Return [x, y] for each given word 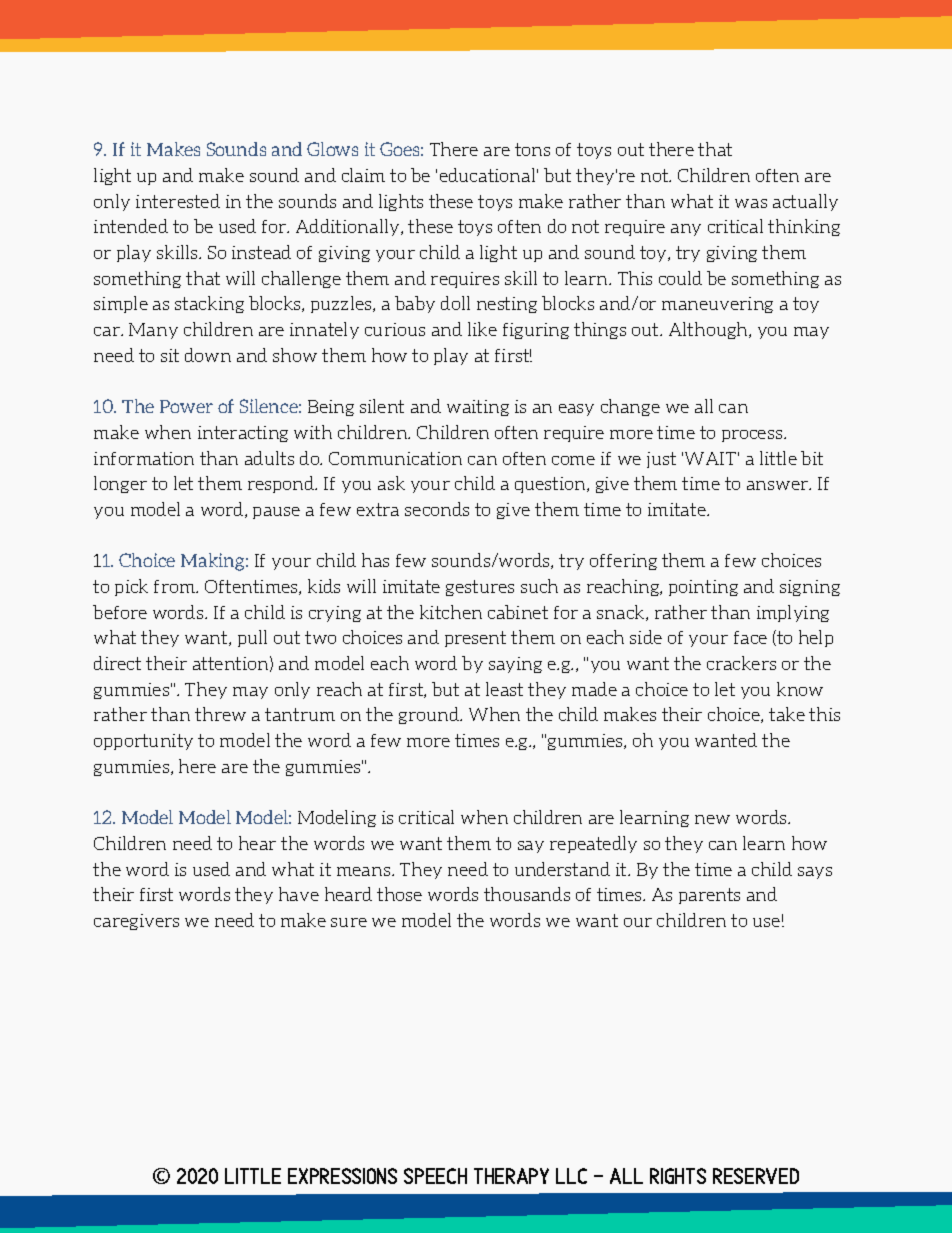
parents [709, 896]
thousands [527, 894]
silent [382, 406]
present [475, 639]
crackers [741, 663]
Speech [435, 1176]
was [751, 203]
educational [487, 175]
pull [252, 638]
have [299, 894]
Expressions [342, 1176]
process [752, 436]
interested [178, 201]
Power [186, 406]
